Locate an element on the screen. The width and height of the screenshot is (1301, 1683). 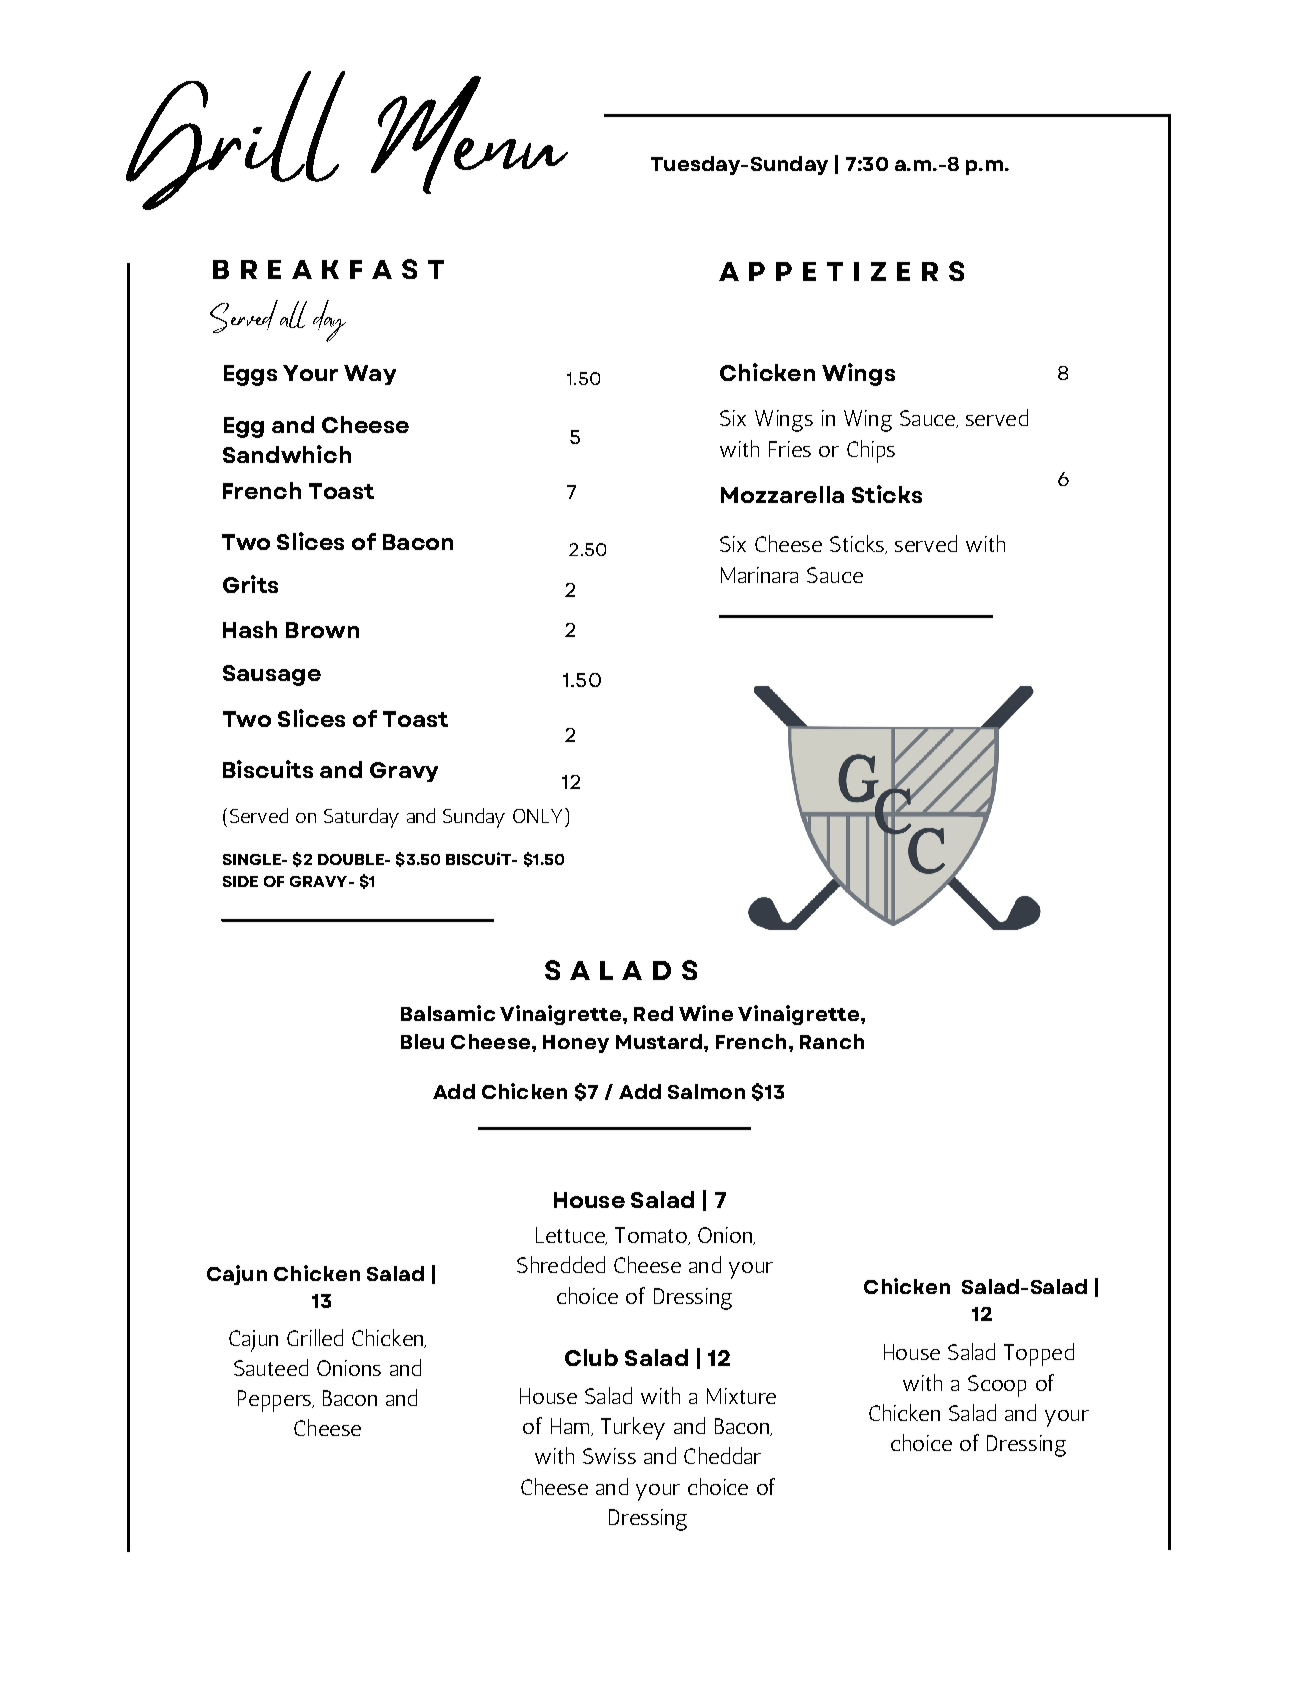
Scoop is located at coordinates (997, 1386).
